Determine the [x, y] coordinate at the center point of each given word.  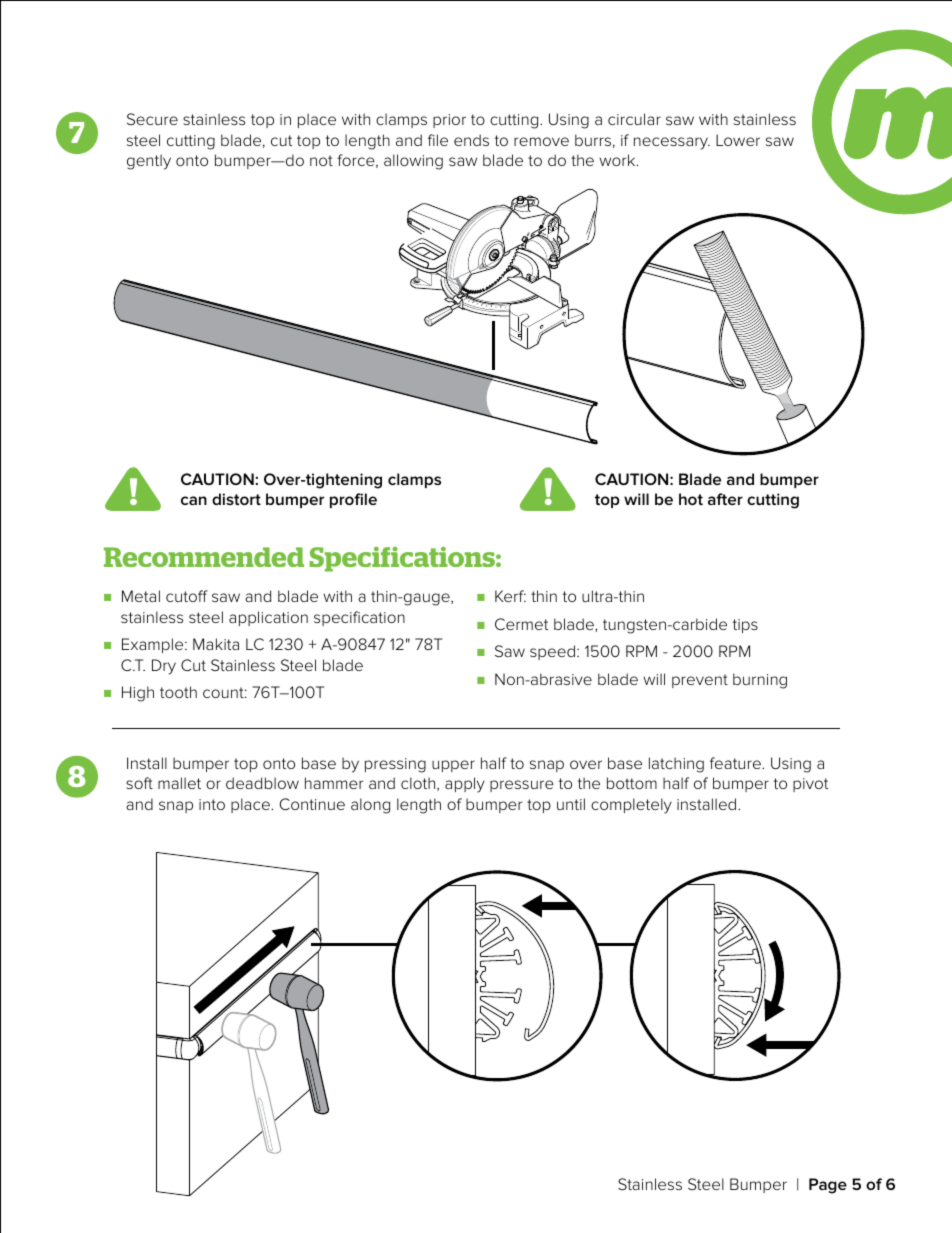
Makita [216, 644]
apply [465, 785]
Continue [312, 804]
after [725, 499]
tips [745, 626]
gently [149, 162]
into [212, 804]
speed [552, 652]
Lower [738, 140]
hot [691, 499]
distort [236, 499]
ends [471, 140]
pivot [810, 785]
